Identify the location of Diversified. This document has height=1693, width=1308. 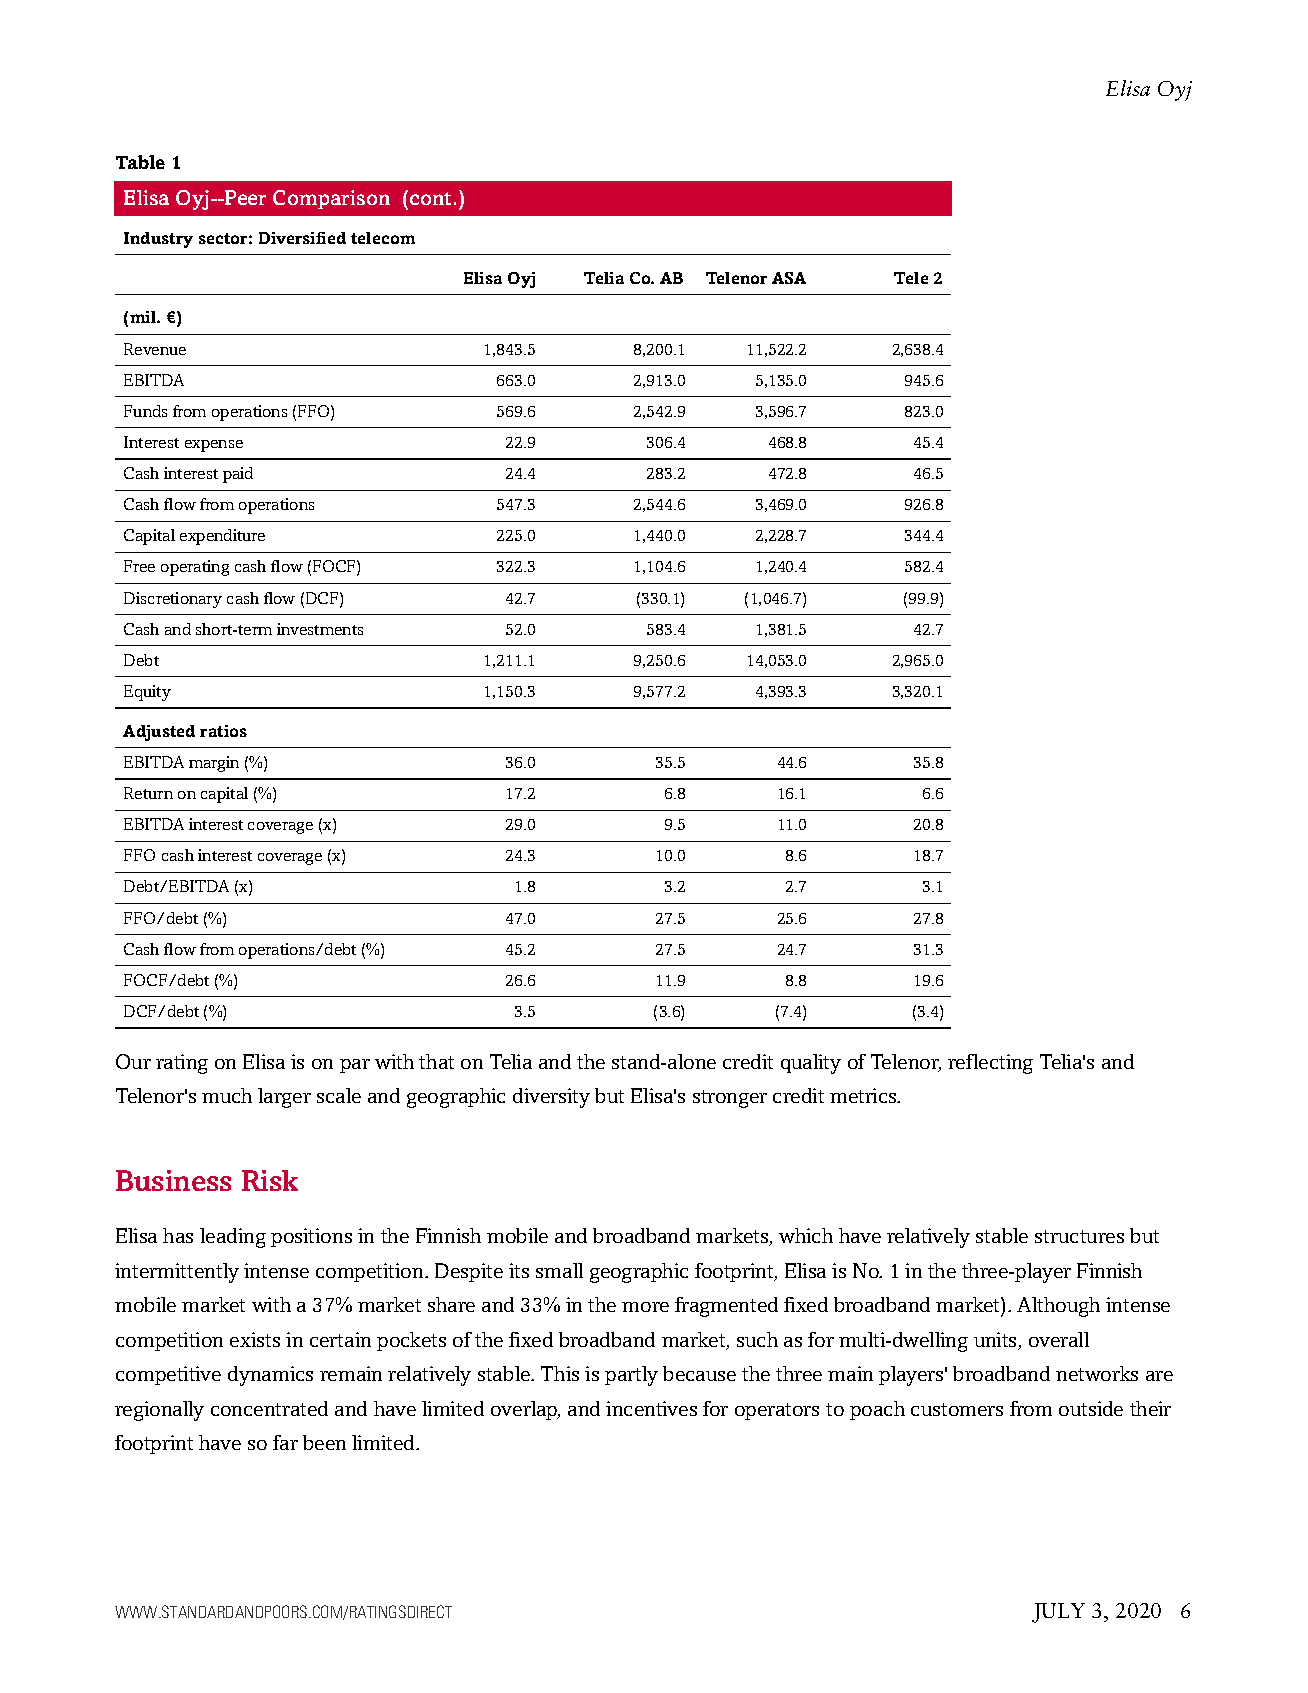
(302, 238).
